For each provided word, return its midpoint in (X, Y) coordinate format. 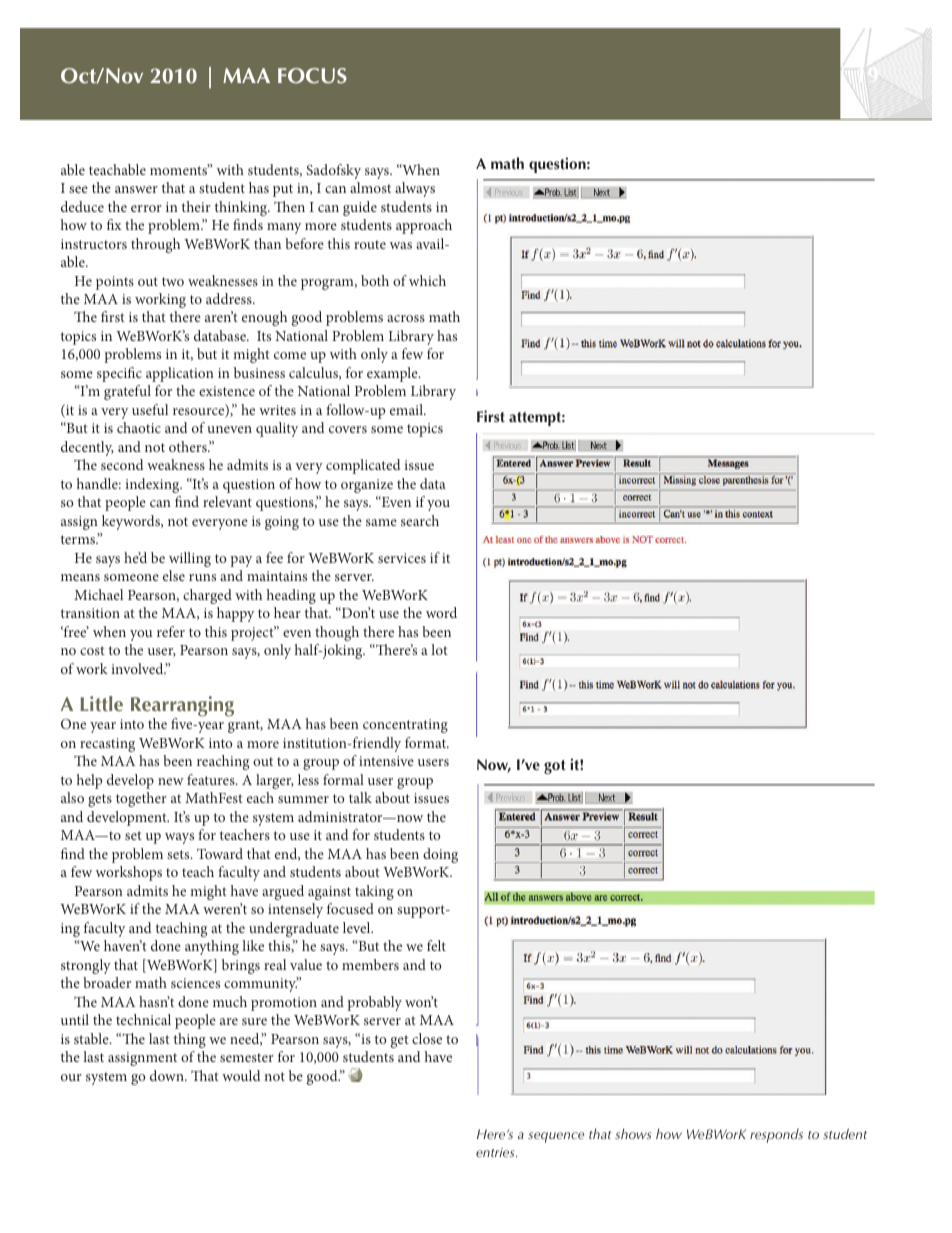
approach (424, 226)
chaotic (139, 427)
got (555, 767)
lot (439, 649)
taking (374, 892)
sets (179, 854)
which (427, 280)
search (420, 520)
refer (171, 631)
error (146, 208)
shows (633, 1133)
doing (440, 855)
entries (496, 1152)
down (168, 1075)
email (407, 409)
